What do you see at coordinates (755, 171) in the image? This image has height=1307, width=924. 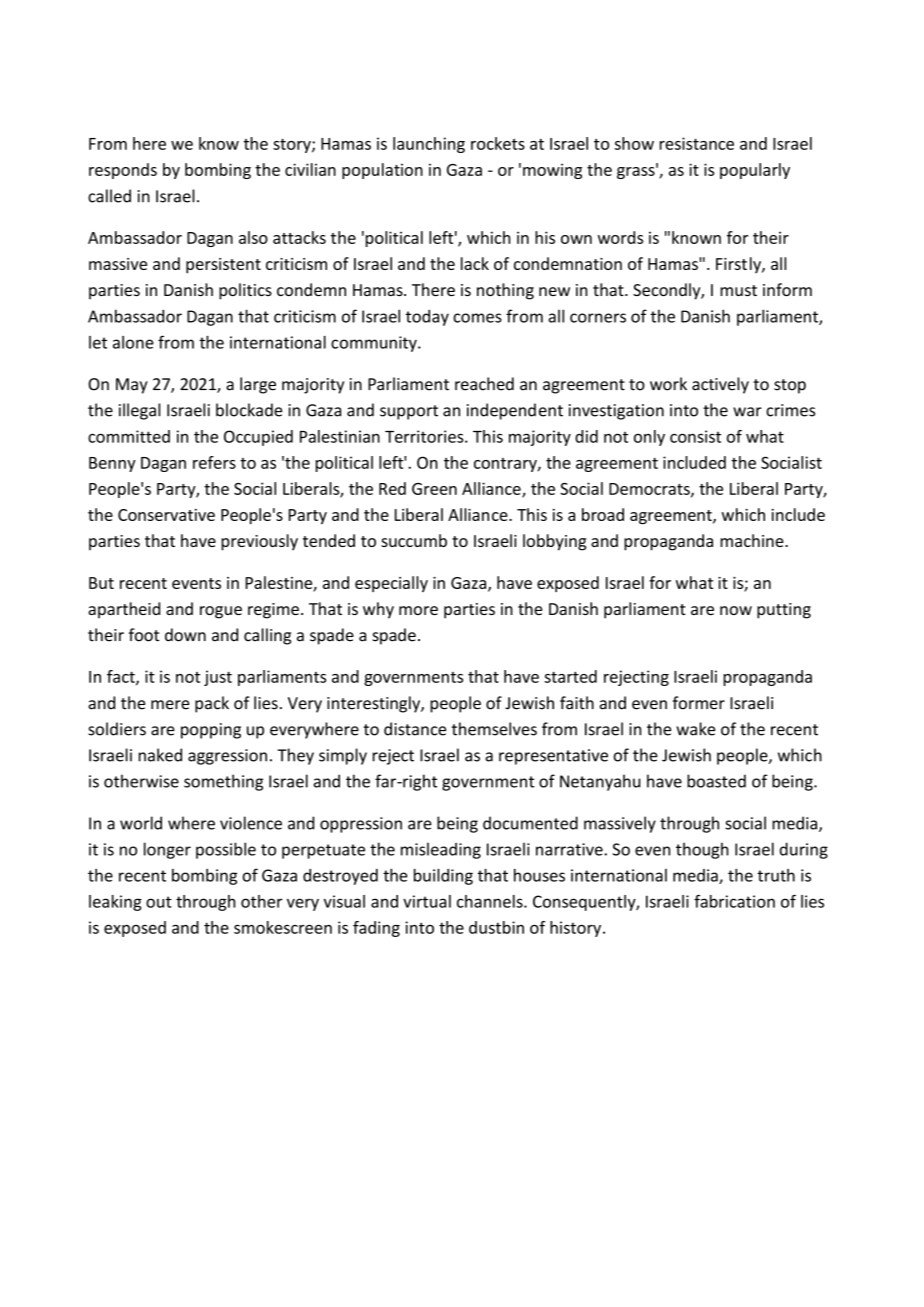 I see `popularly` at bounding box center [755, 171].
